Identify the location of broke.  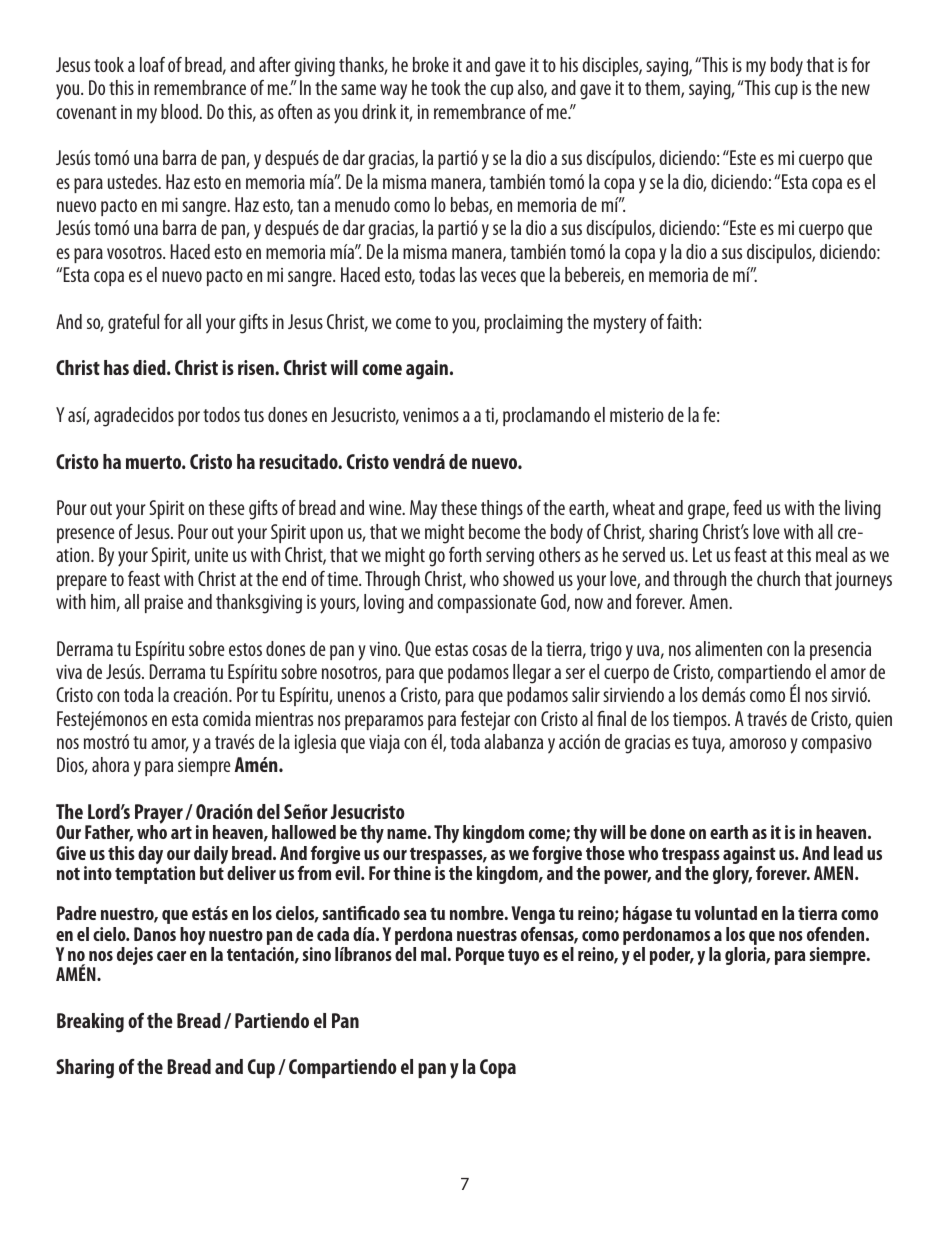
(431, 64).
